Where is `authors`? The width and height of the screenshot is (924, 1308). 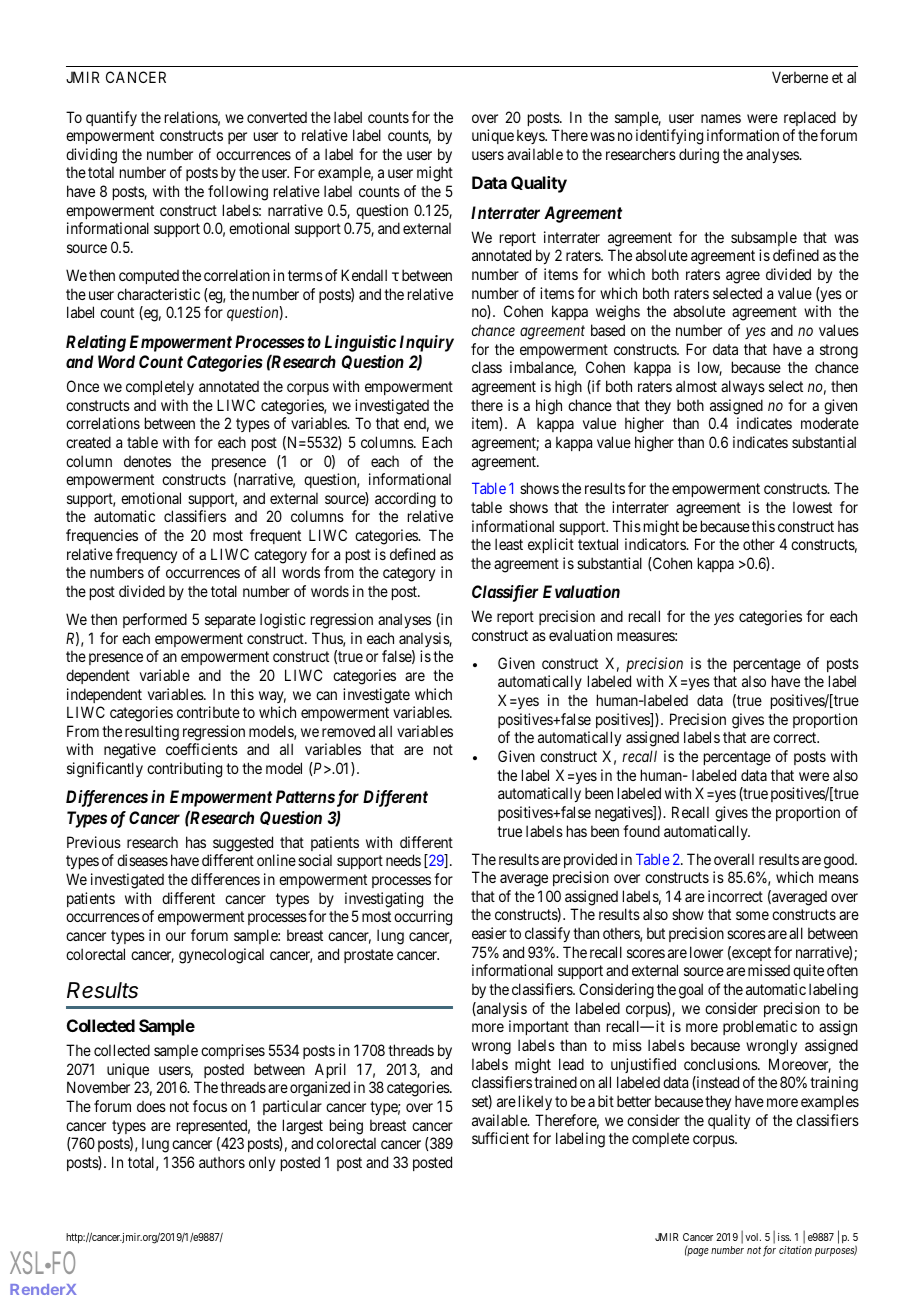 authors is located at coordinates (222, 1162).
